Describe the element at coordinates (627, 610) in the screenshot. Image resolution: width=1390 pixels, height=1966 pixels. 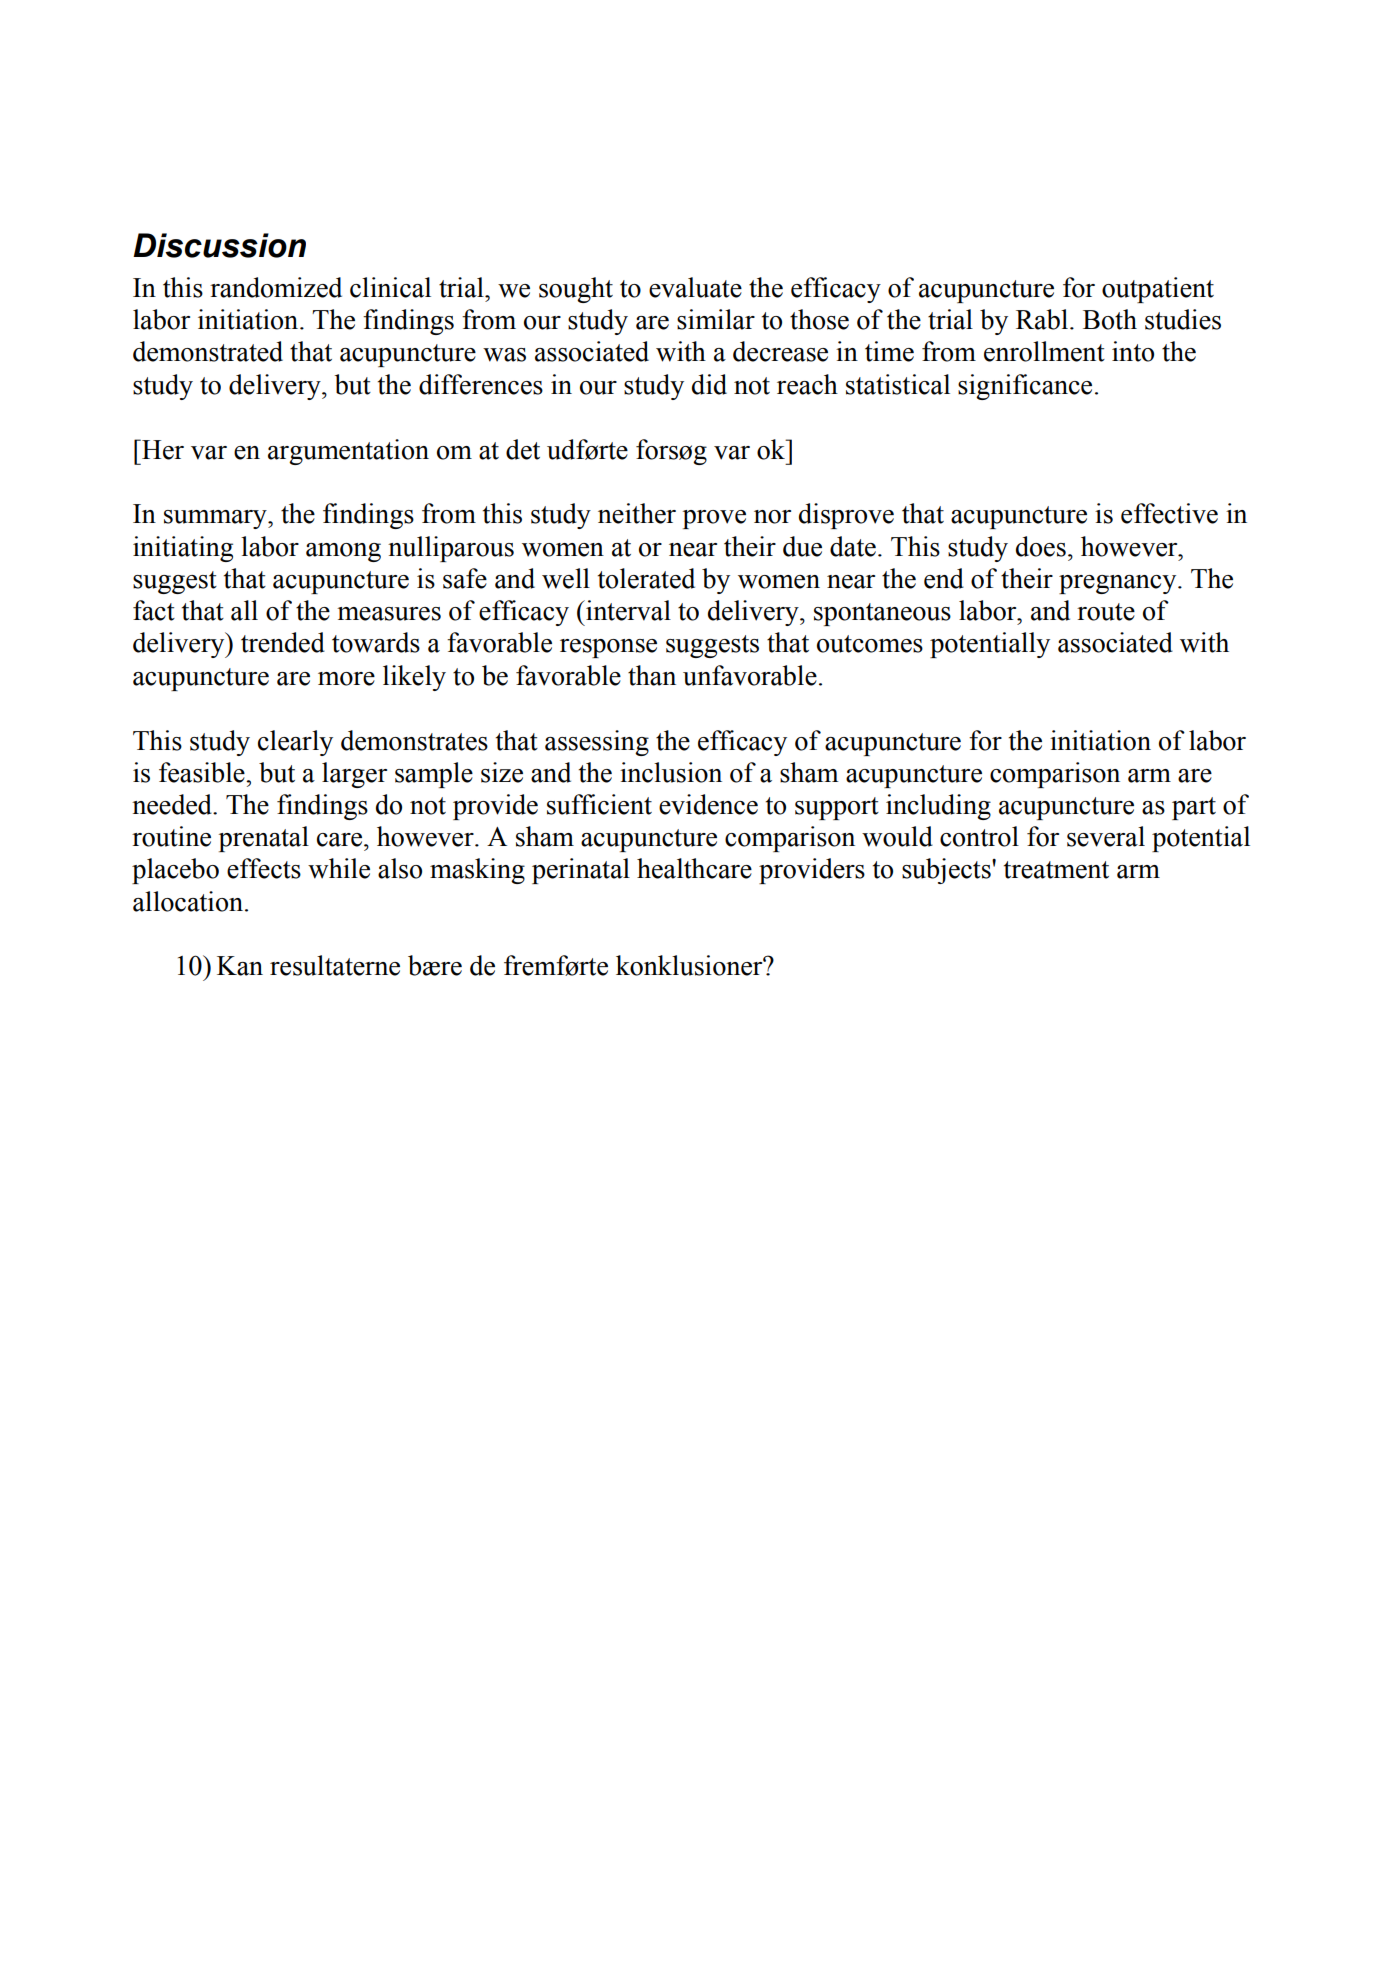
I see `interval` at that location.
